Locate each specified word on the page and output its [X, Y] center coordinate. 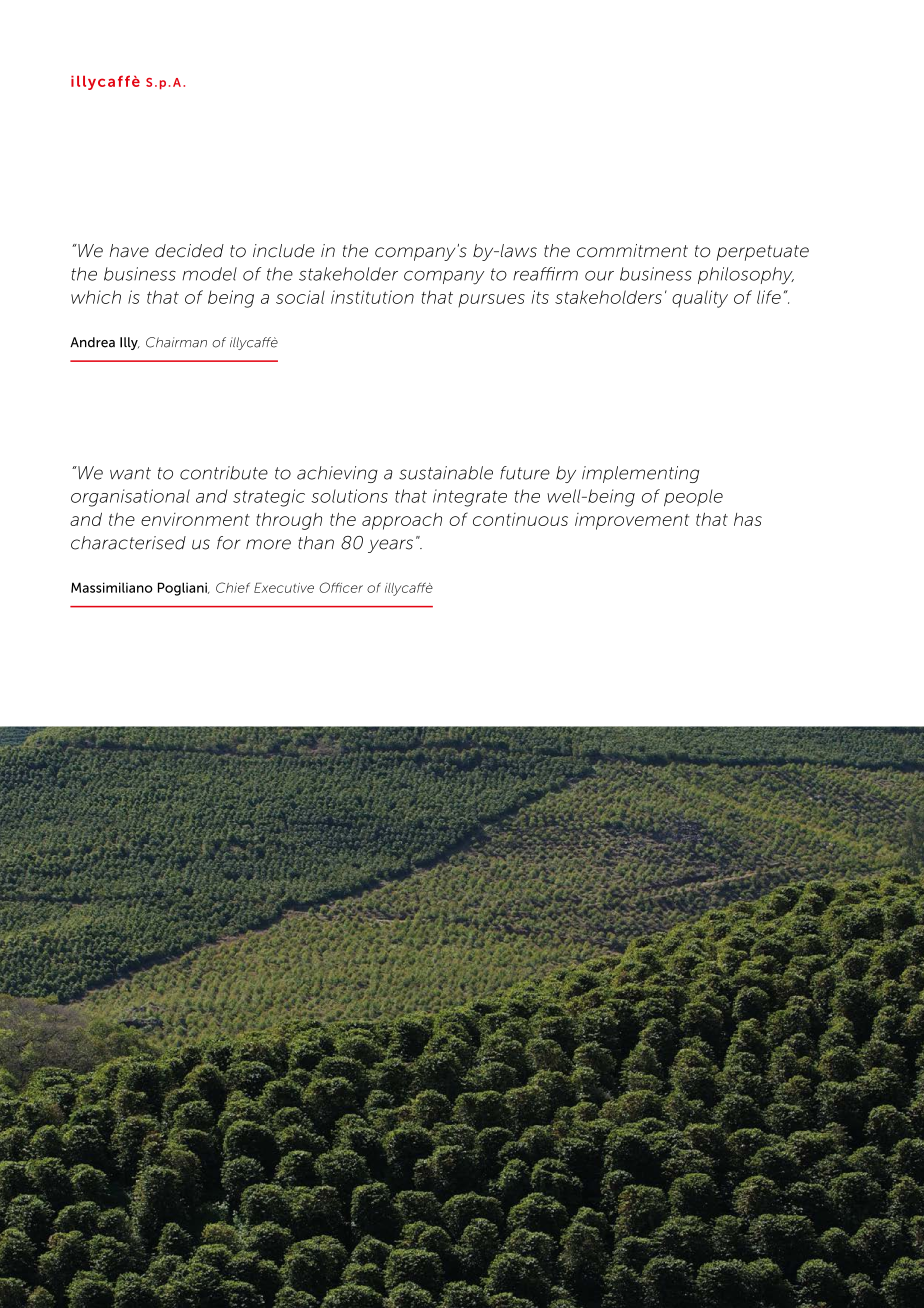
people [693, 497]
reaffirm [545, 274]
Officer [341, 587]
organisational [130, 498]
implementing [640, 474]
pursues [491, 300]
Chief [233, 587]
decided [189, 251]
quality [700, 299]
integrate [470, 498]
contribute [224, 473]
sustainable [446, 473]
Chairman [176, 342]
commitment [632, 251]
